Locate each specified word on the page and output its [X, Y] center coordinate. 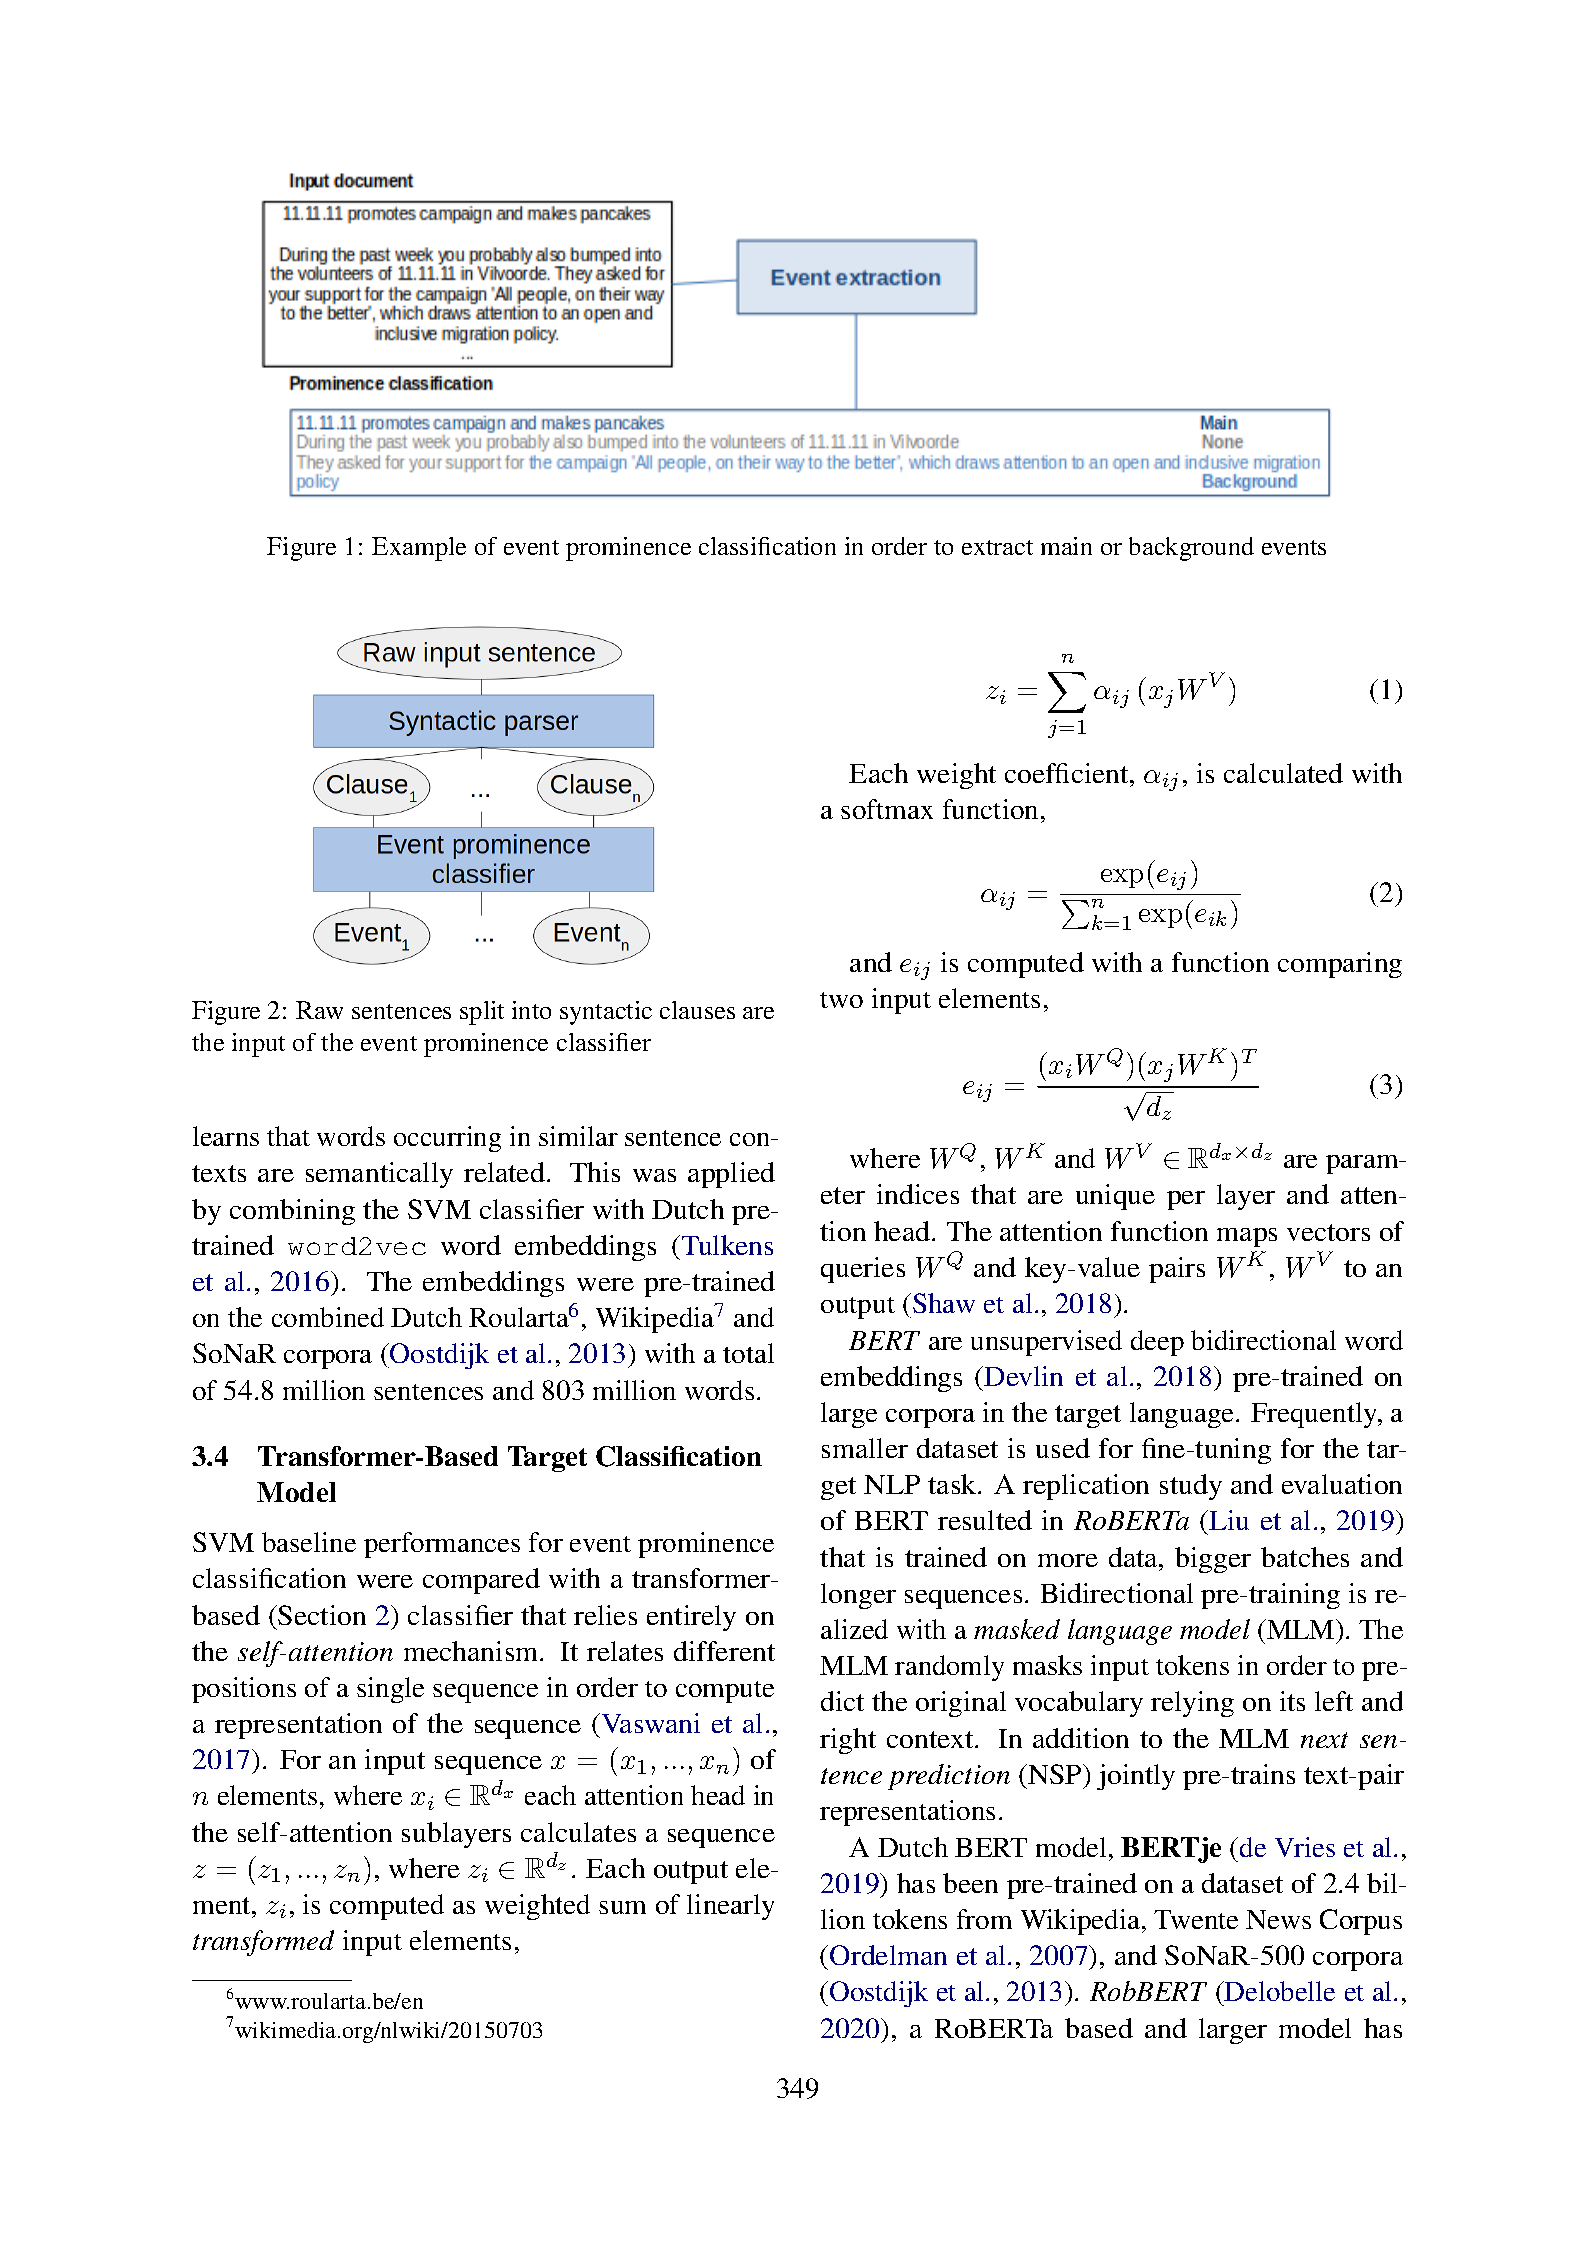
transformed [263, 1943]
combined [328, 1317]
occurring [447, 1139]
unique [1115, 1197]
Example [419, 549]
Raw [319, 1010]
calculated [1283, 773]
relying [1192, 1704]
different [724, 1651]
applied [731, 1175]
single [390, 1690]
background [1191, 549]
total [748, 1353]
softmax [887, 809]
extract [997, 547]
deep [1157, 1343]
